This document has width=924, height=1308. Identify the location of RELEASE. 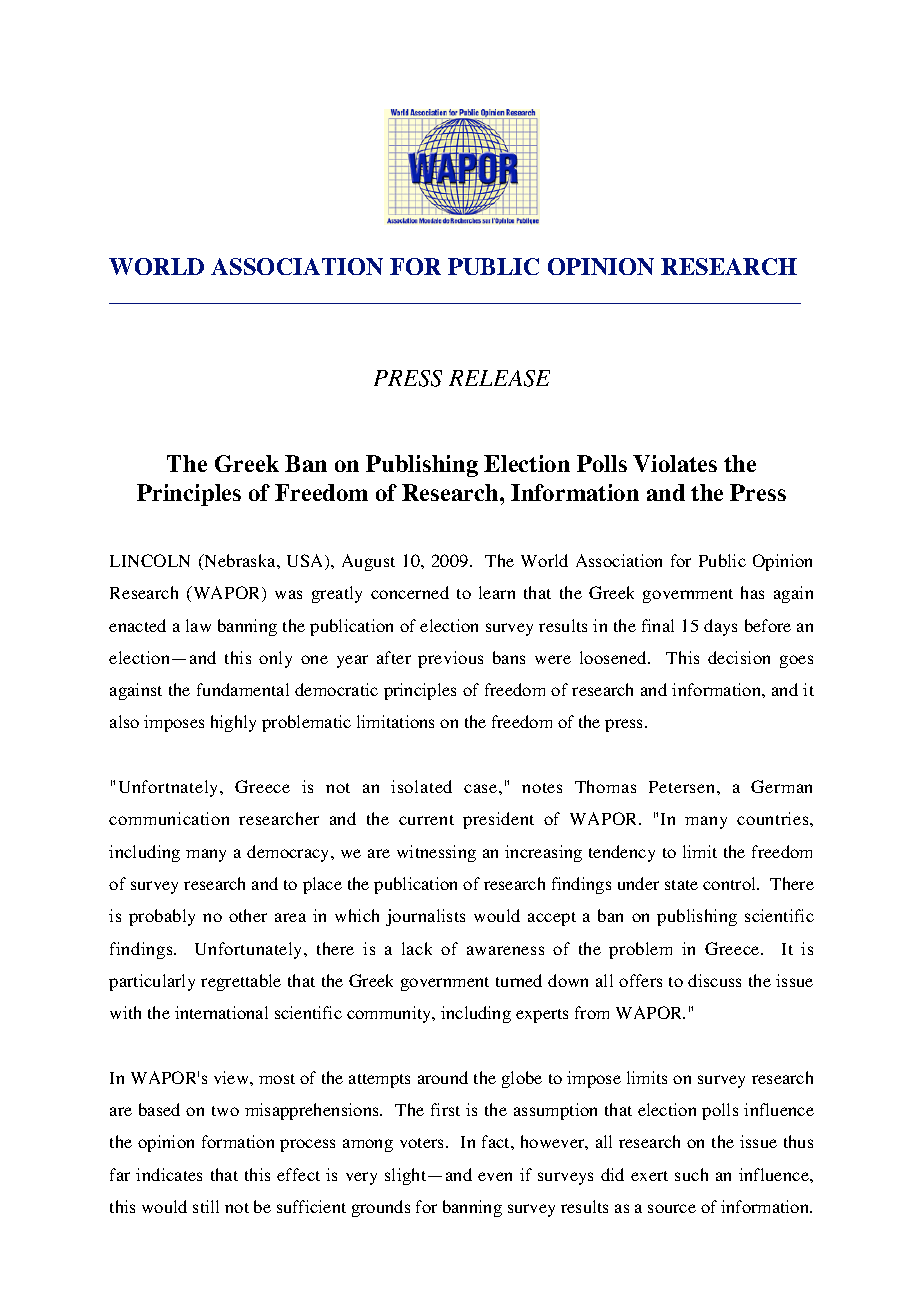
(499, 378).
